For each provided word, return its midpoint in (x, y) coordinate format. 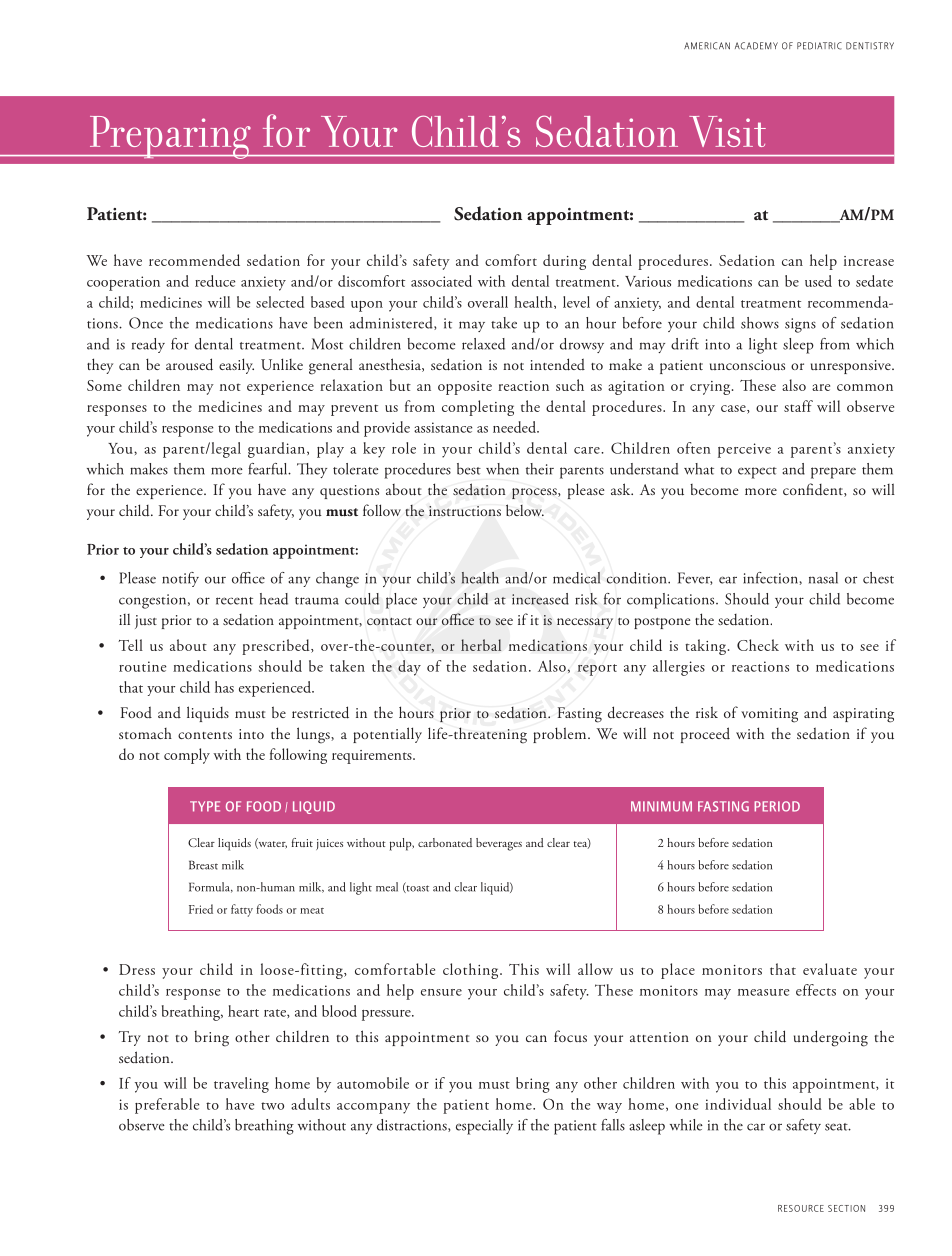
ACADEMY (756, 46)
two (272, 1106)
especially (484, 1127)
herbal (481, 645)
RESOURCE (801, 1208)
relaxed (483, 344)
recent (234, 601)
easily (236, 366)
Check (758, 645)
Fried (201, 909)
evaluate (830, 969)
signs (800, 325)
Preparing (170, 137)
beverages (499, 844)
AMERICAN (707, 46)
